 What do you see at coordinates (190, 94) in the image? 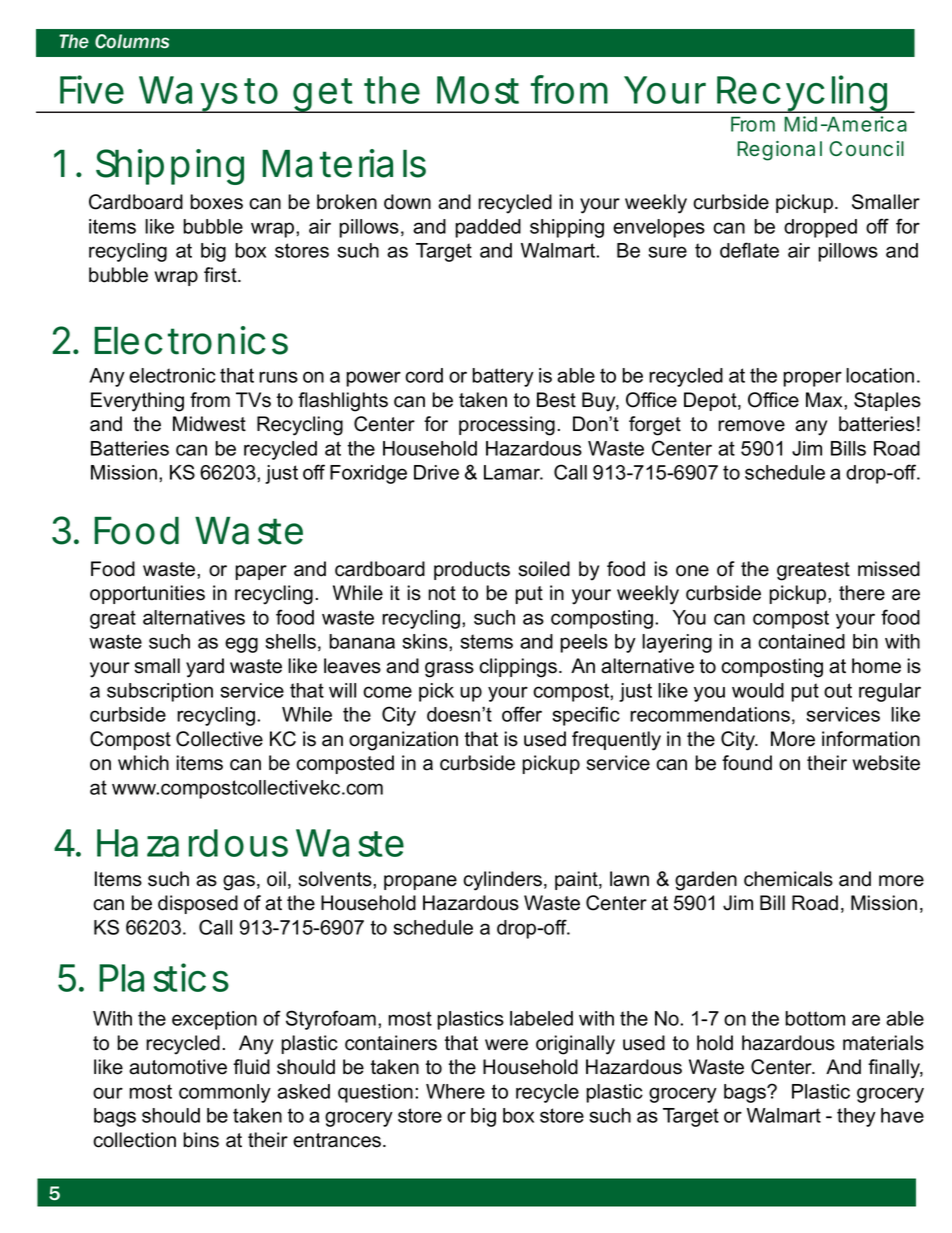
I see `Ways` at bounding box center [190, 94].
